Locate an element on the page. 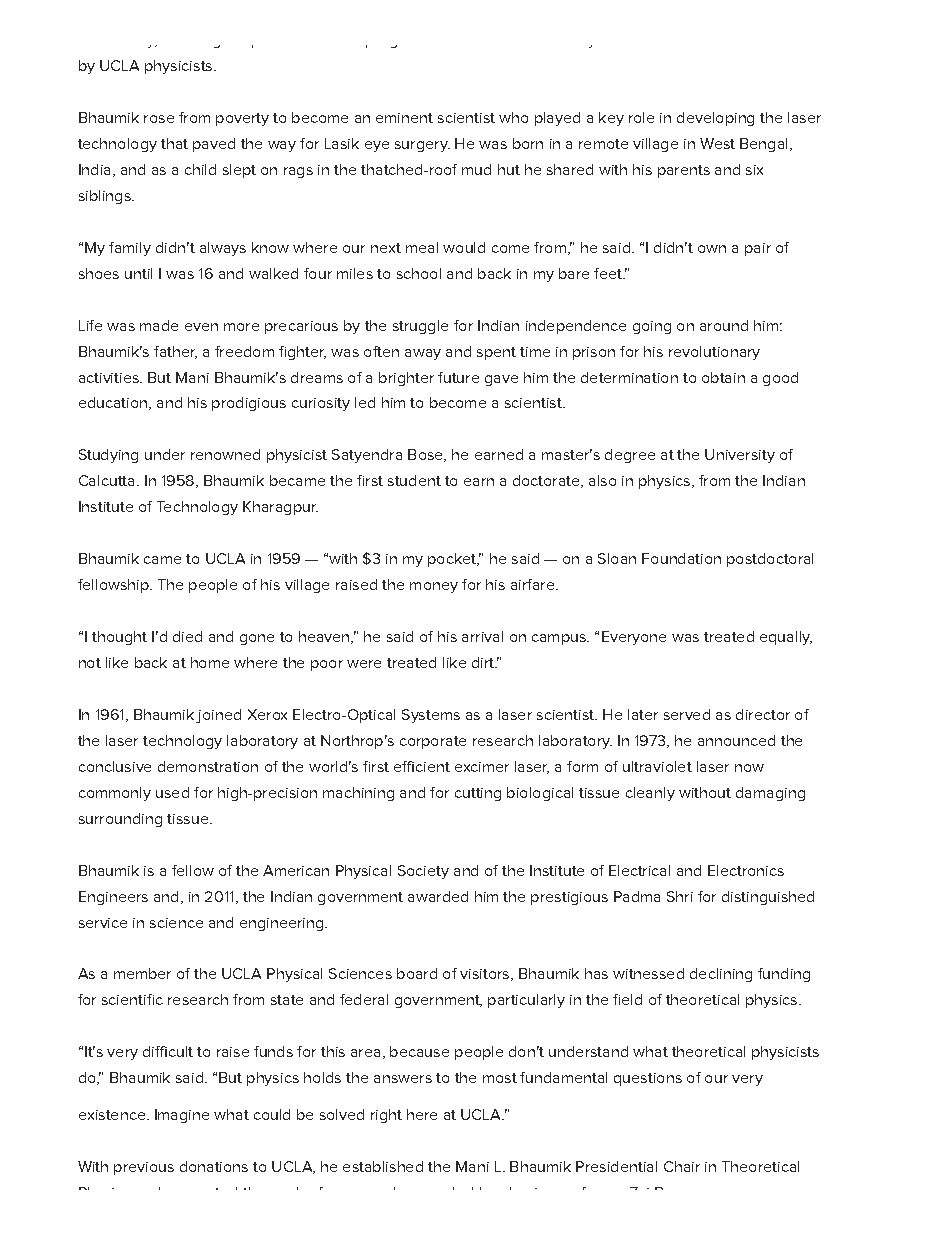 The height and width of the page is (1233, 952). surgery is located at coordinates (422, 146).
